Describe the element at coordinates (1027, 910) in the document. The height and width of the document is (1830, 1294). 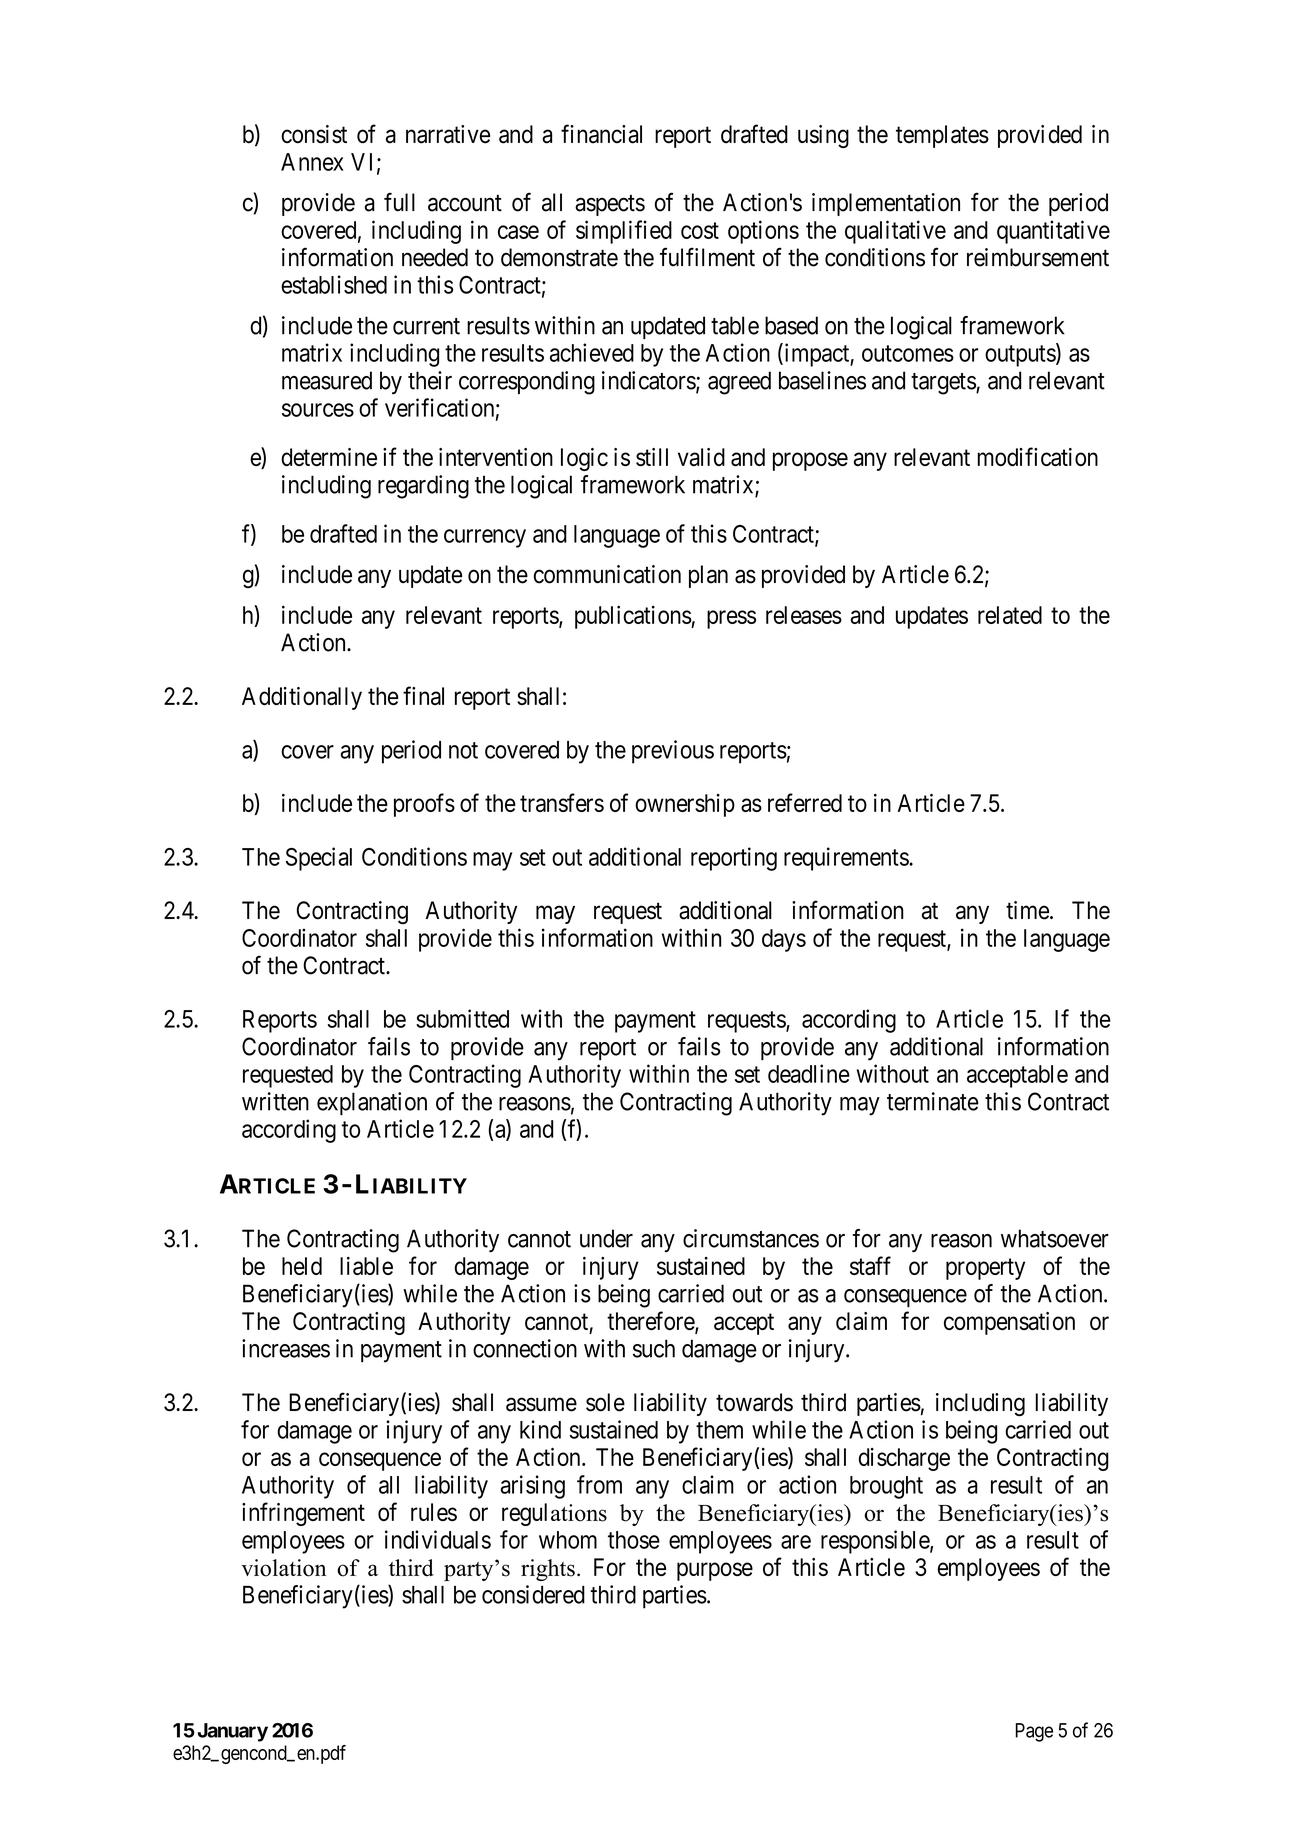
I see `time` at that location.
